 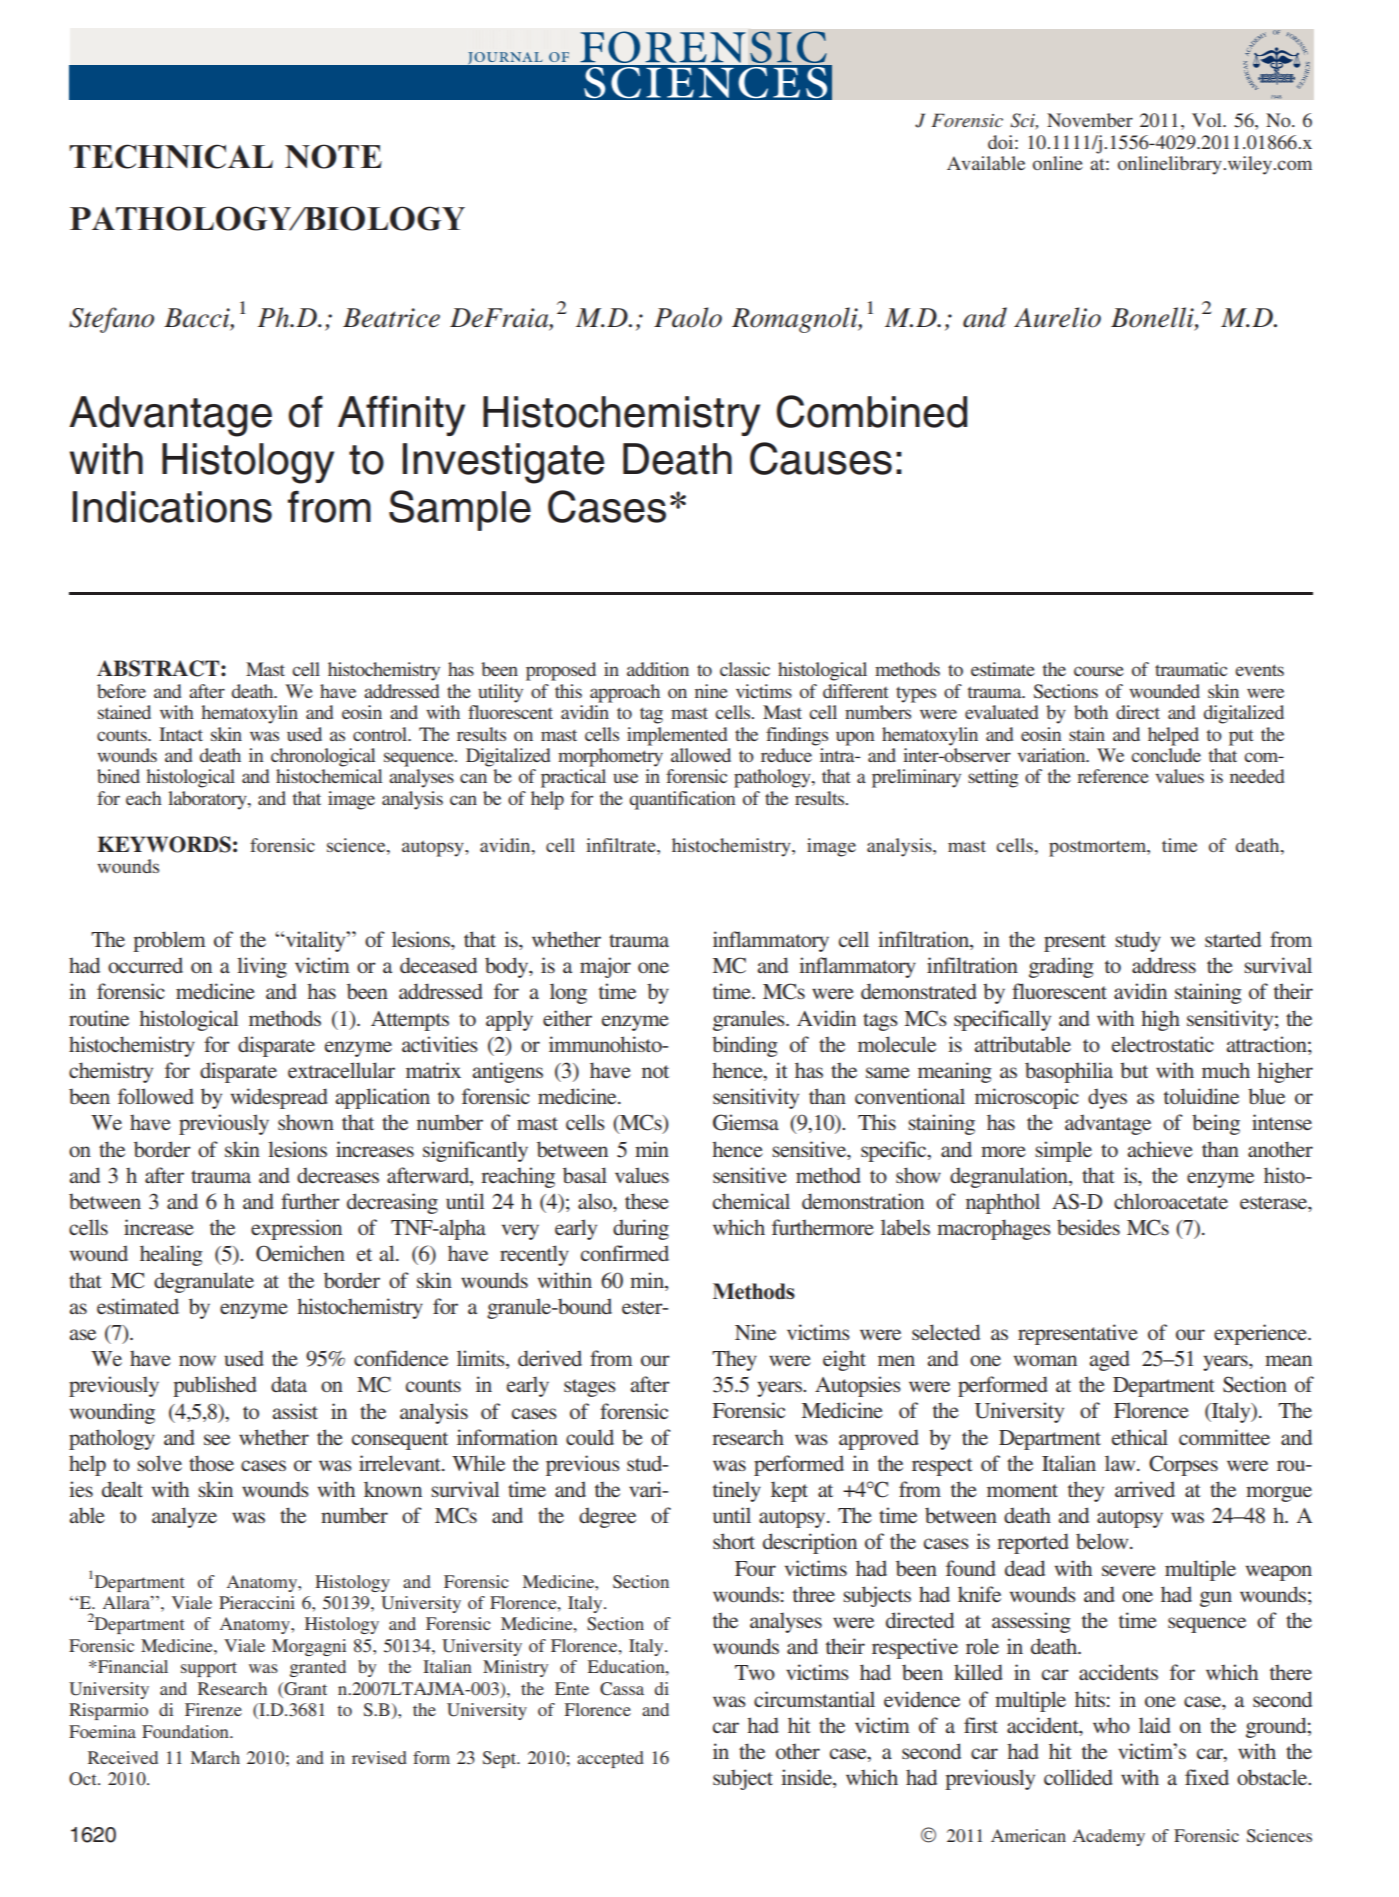 I want to click on accepted, so click(x=610, y=1759).
